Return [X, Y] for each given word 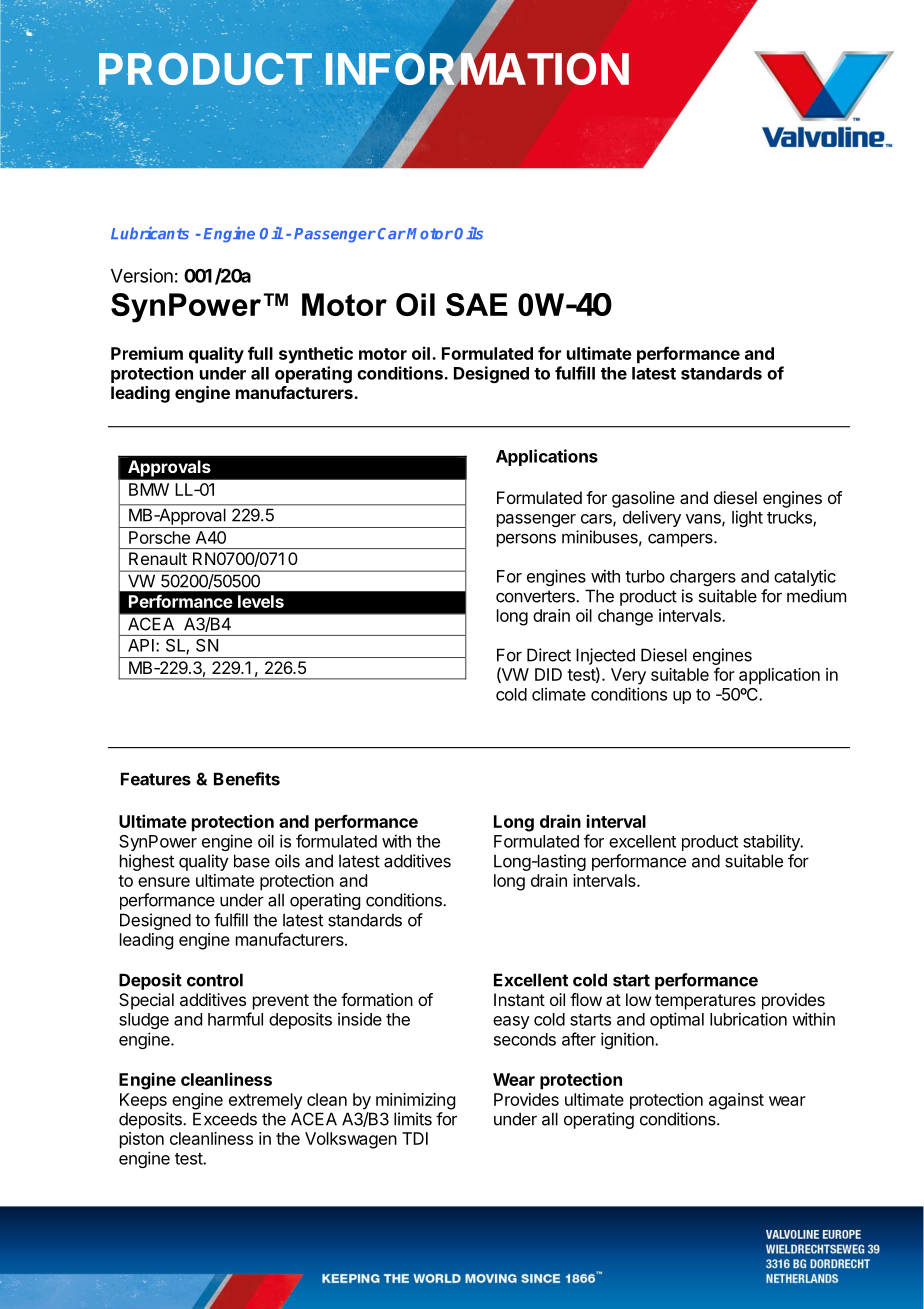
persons [526, 540]
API [141, 645]
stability [772, 842]
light [747, 518]
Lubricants [150, 233]
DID [548, 674]
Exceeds [225, 1119]
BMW [149, 489]
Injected [605, 656]
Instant [519, 999]
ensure [164, 882]
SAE [477, 304]
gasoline [643, 499]
